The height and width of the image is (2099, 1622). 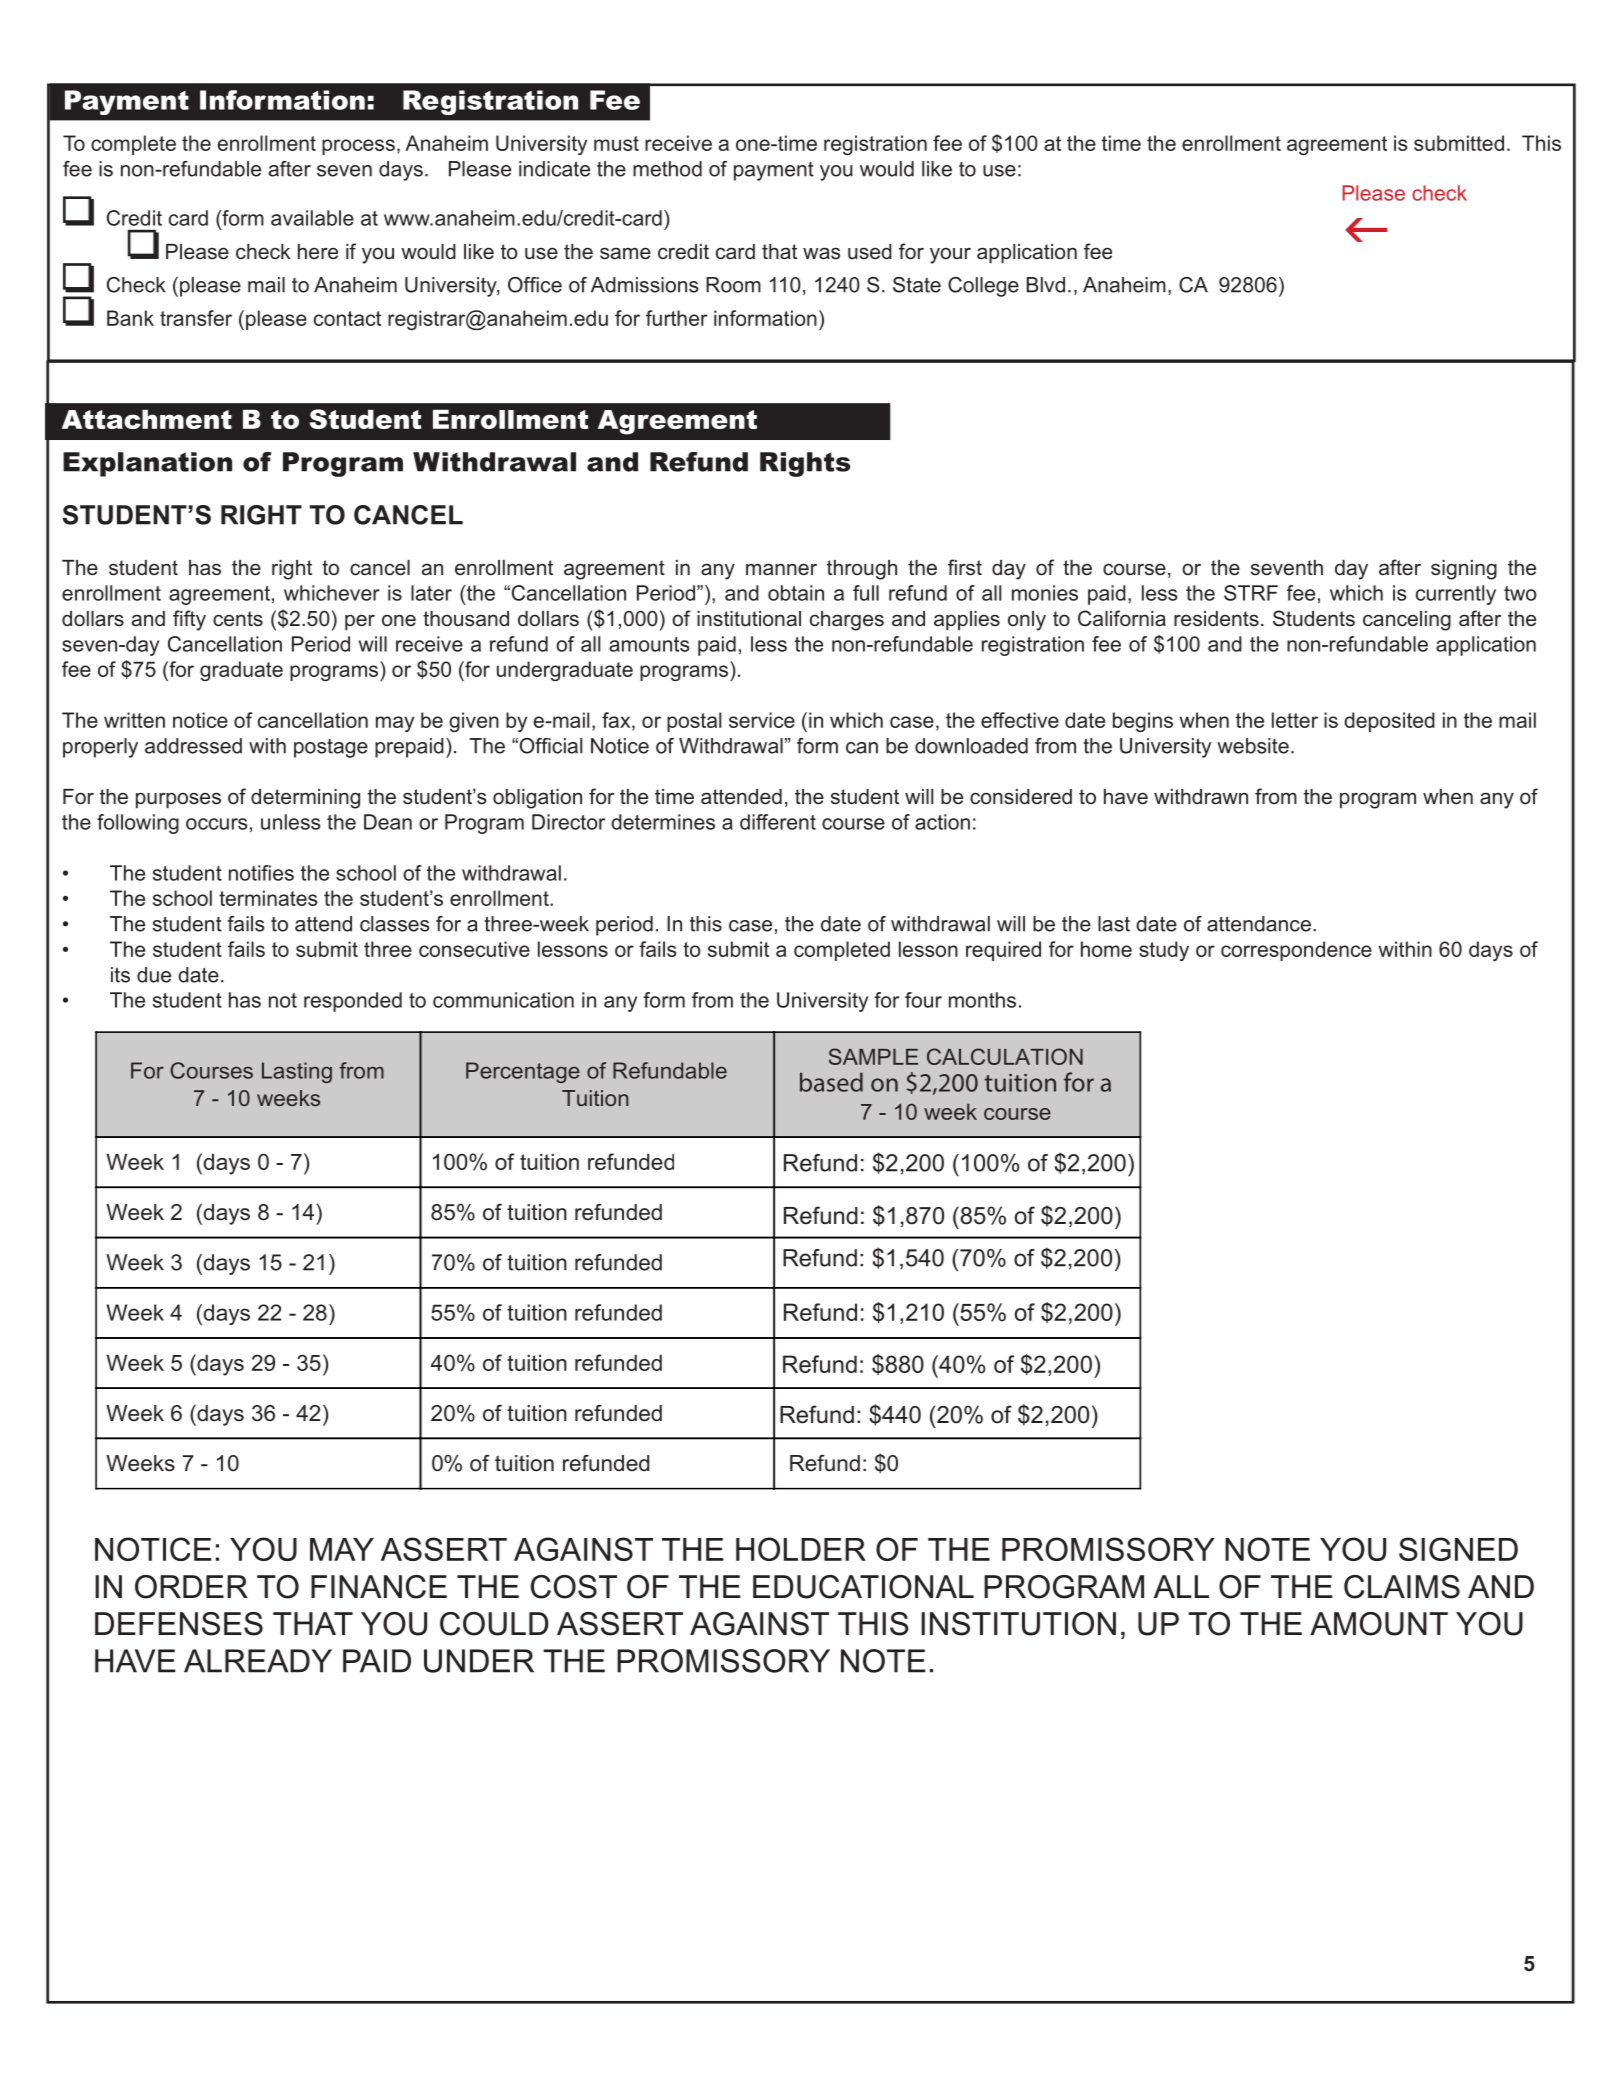 What do you see at coordinates (1296, 951) in the image?
I see `correspondence` at bounding box center [1296, 951].
